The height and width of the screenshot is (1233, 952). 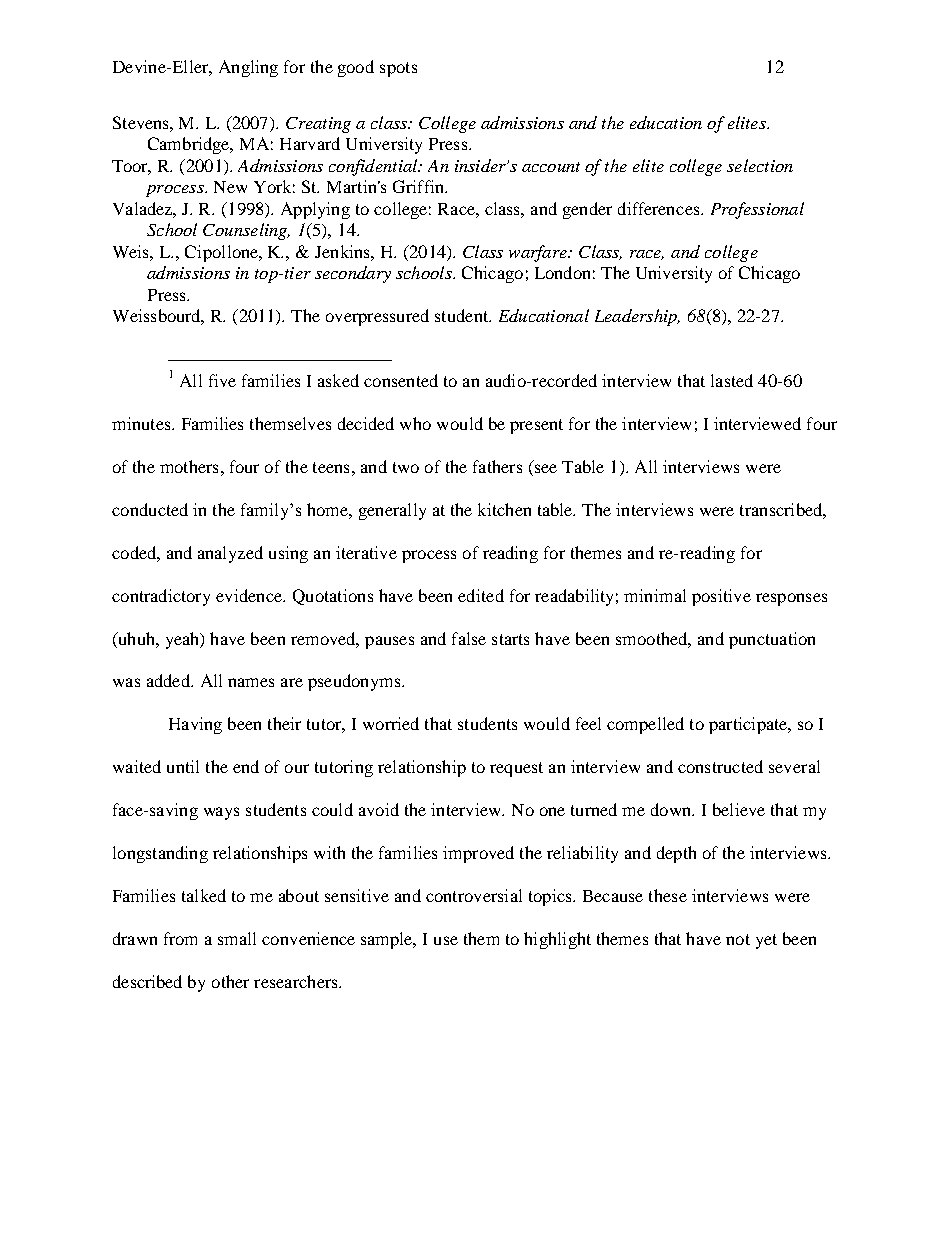 What do you see at coordinates (760, 165) in the screenshot?
I see `selection` at bounding box center [760, 165].
